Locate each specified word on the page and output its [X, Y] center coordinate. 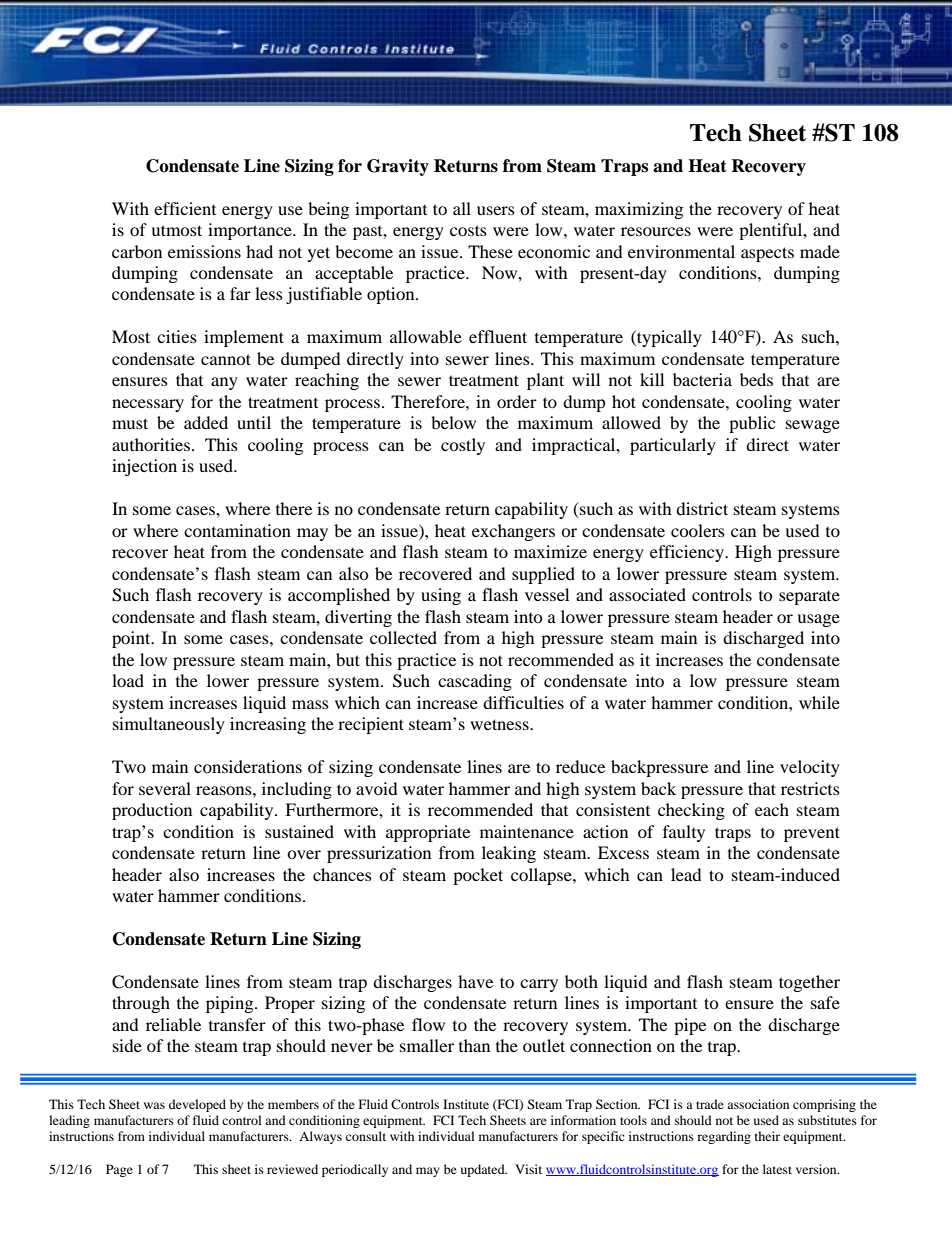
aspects [767, 254]
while [819, 702]
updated [484, 1170]
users [496, 210]
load [128, 680]
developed [197, 1105]
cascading [475, 682]
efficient [185, 208]
